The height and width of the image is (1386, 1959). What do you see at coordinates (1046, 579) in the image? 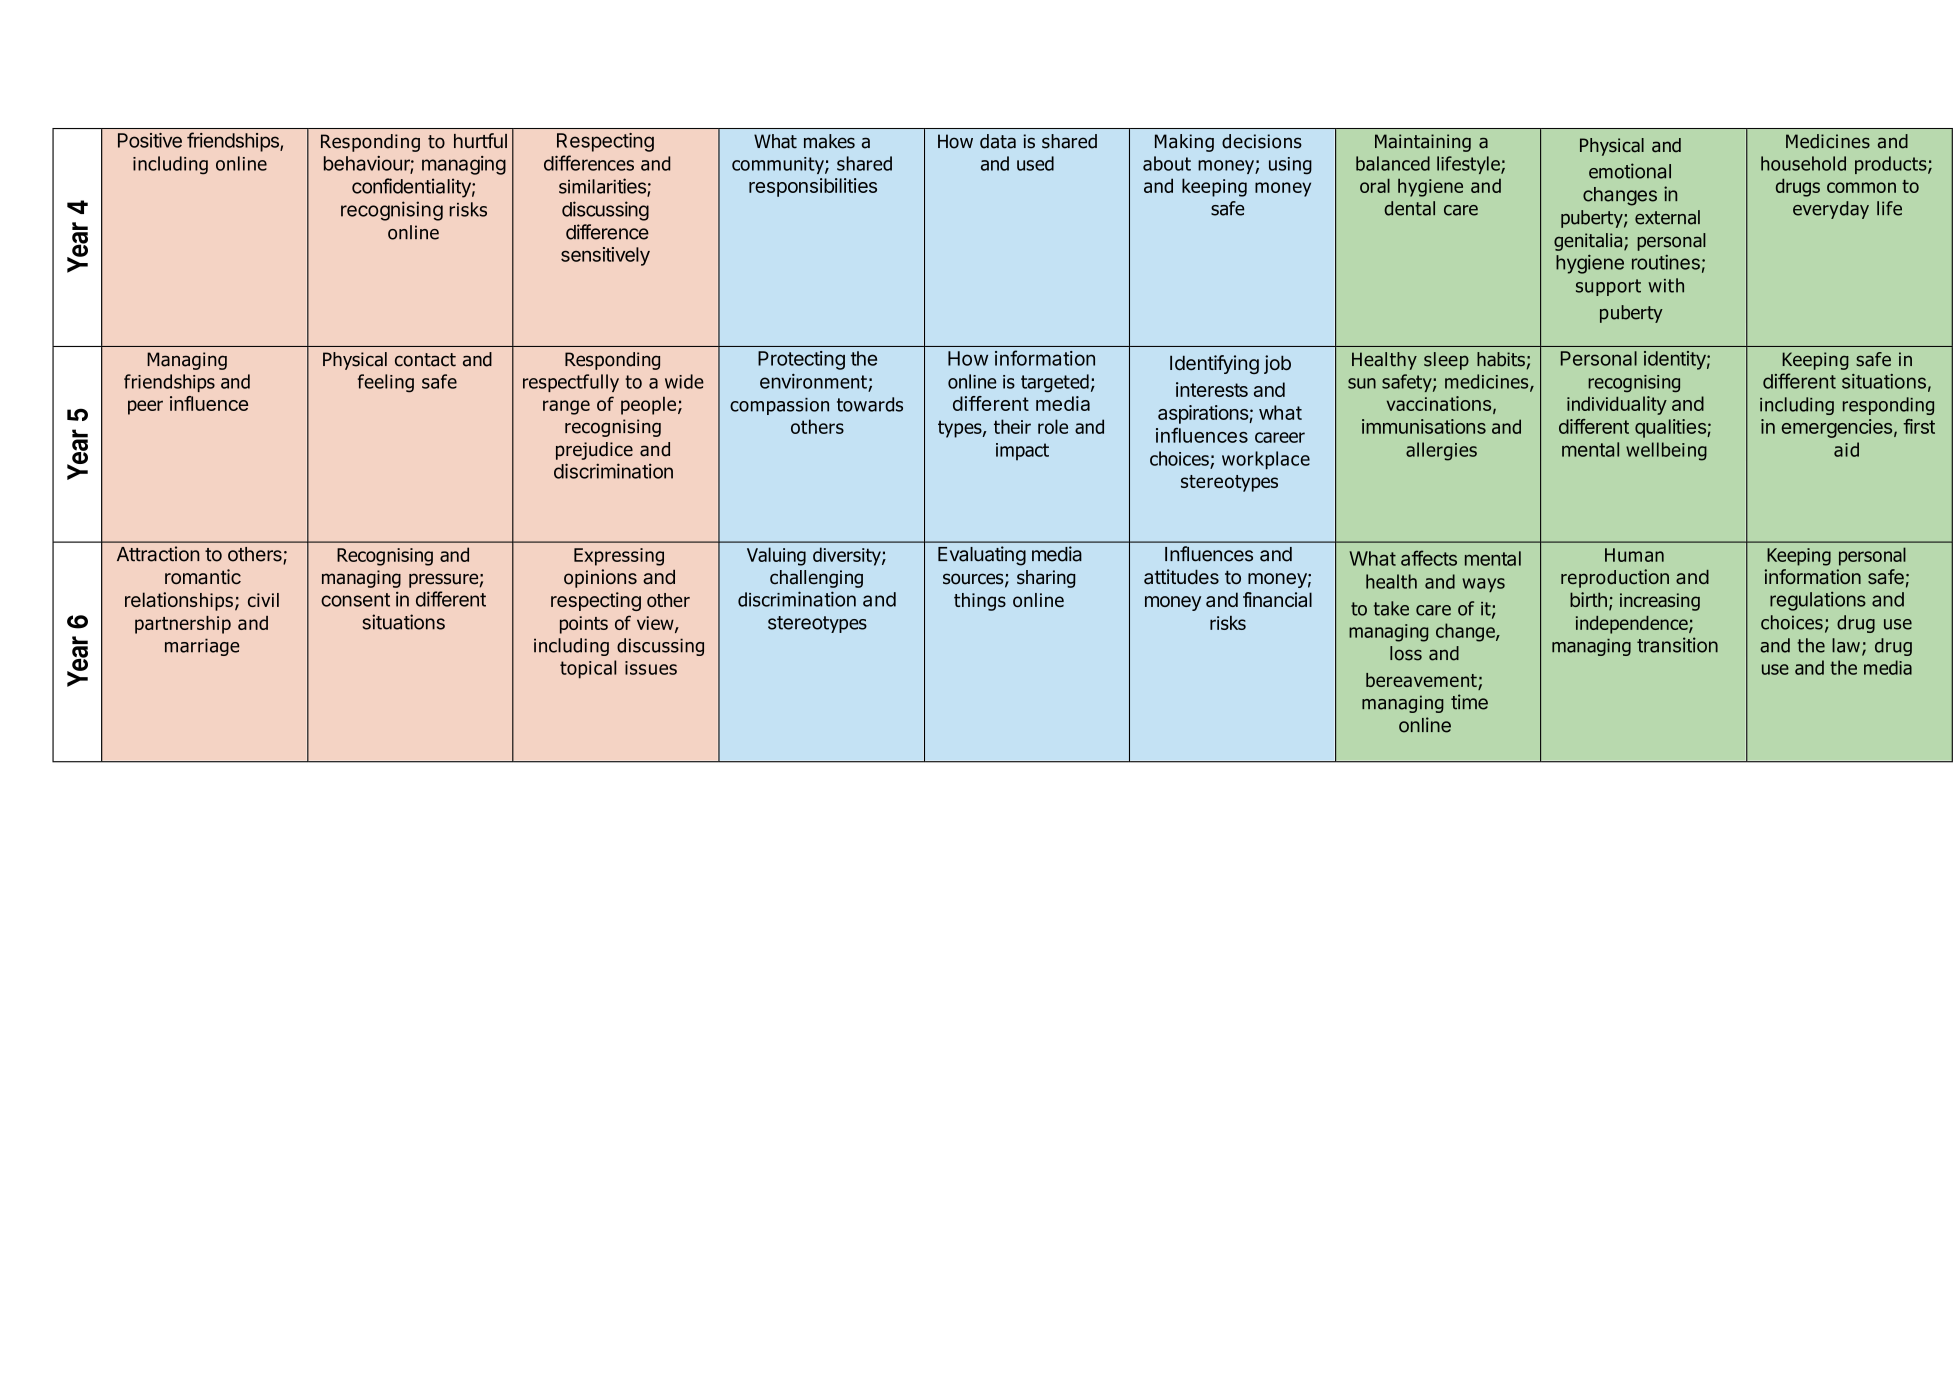
I see `sharing` at bounding box center [1046, 579].
